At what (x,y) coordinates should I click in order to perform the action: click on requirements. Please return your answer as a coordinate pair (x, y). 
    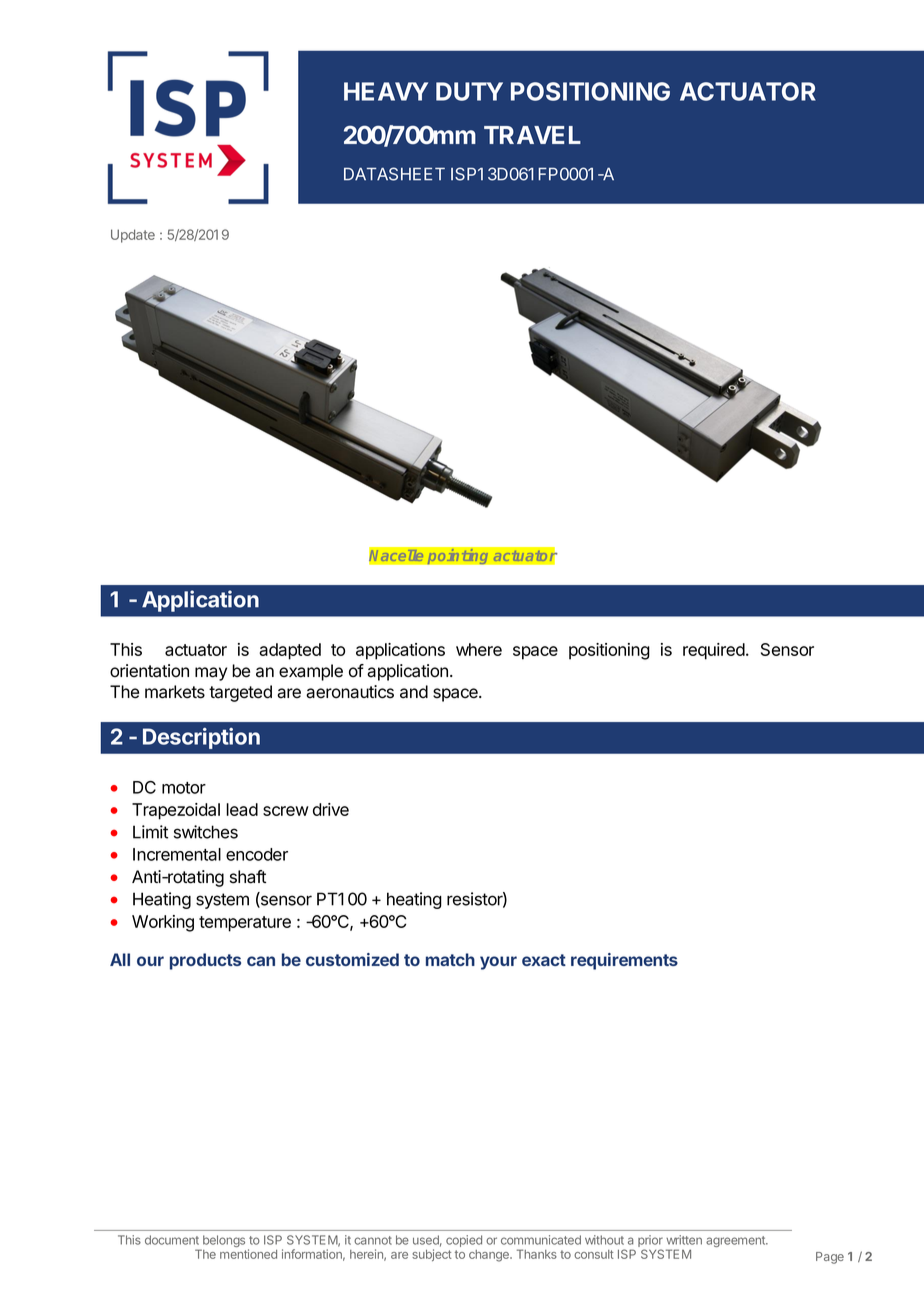
    Looking at the image, I should click on (624, 961).
